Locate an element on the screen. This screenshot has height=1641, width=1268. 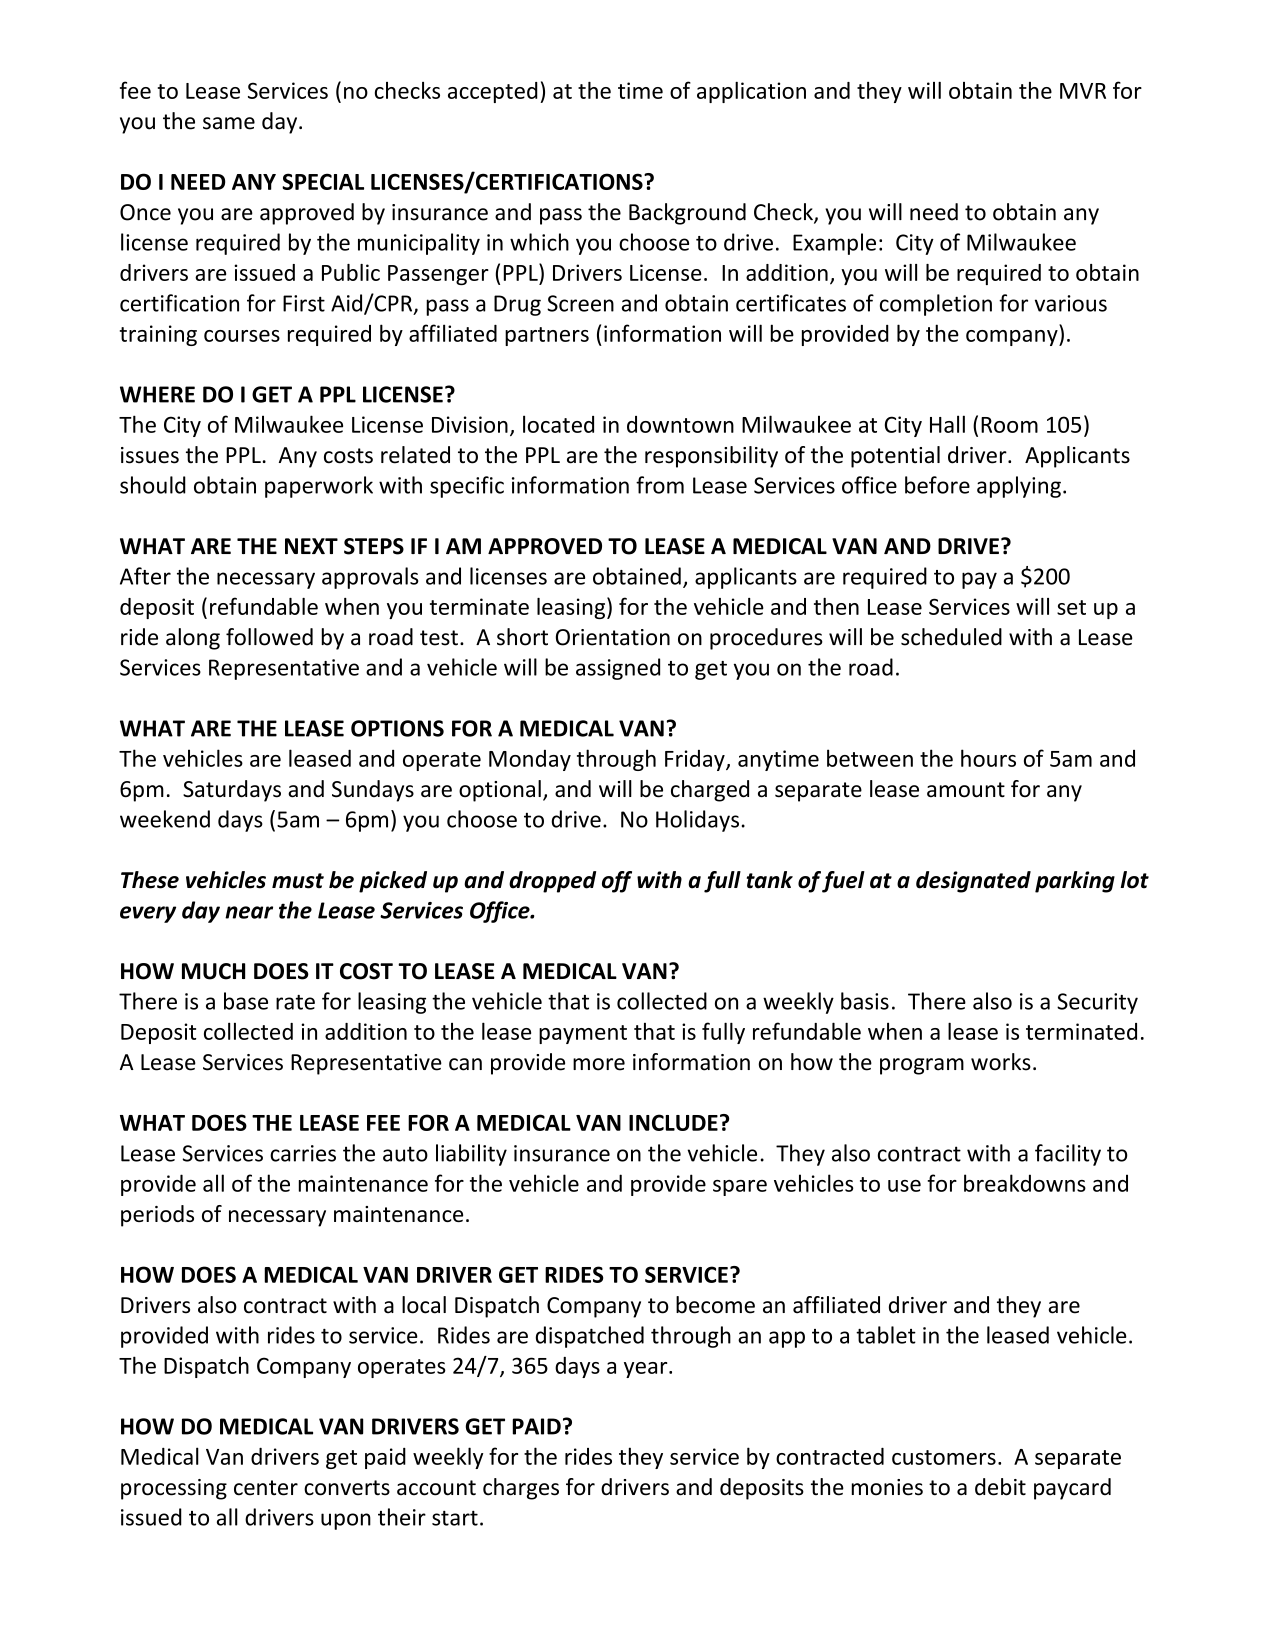
Room is located at coordinates (1009, 425).
